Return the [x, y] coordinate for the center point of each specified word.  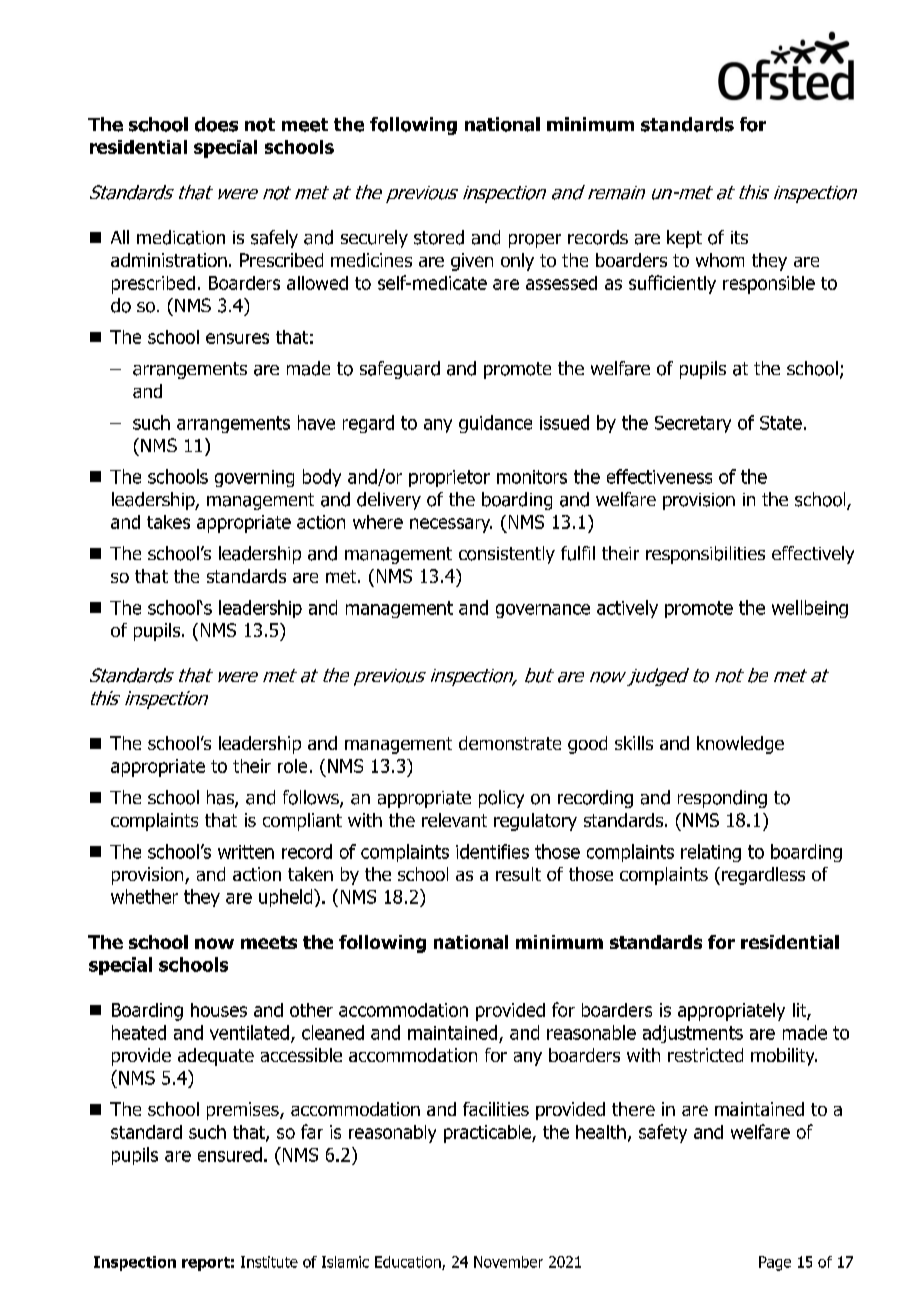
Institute [269, 1262]
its [739, 237]
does [216, 124]
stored [439, 237]
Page [775, 1263]
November [508, 1262]
